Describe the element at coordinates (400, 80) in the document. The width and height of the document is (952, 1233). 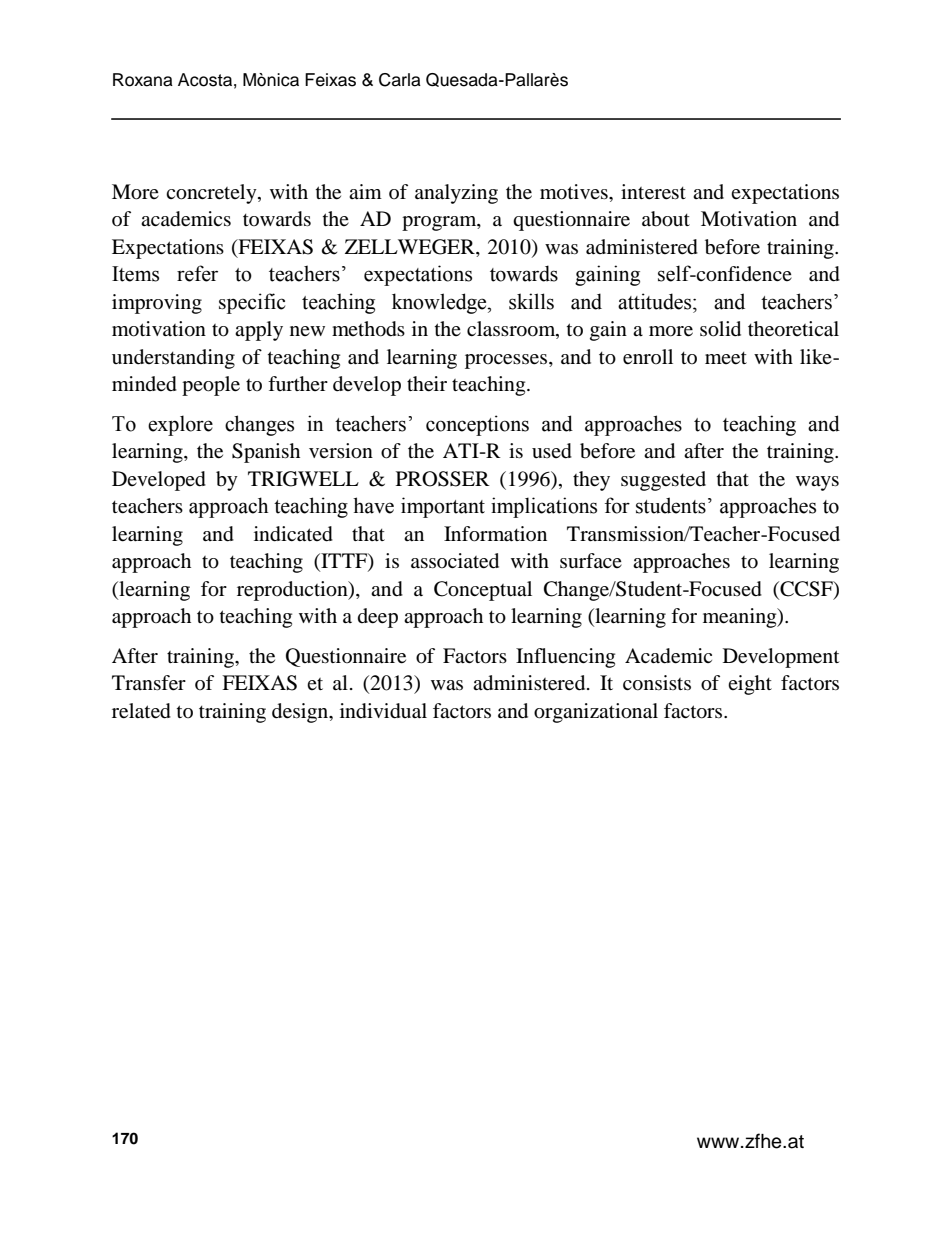
I see `Carla` at that location.
